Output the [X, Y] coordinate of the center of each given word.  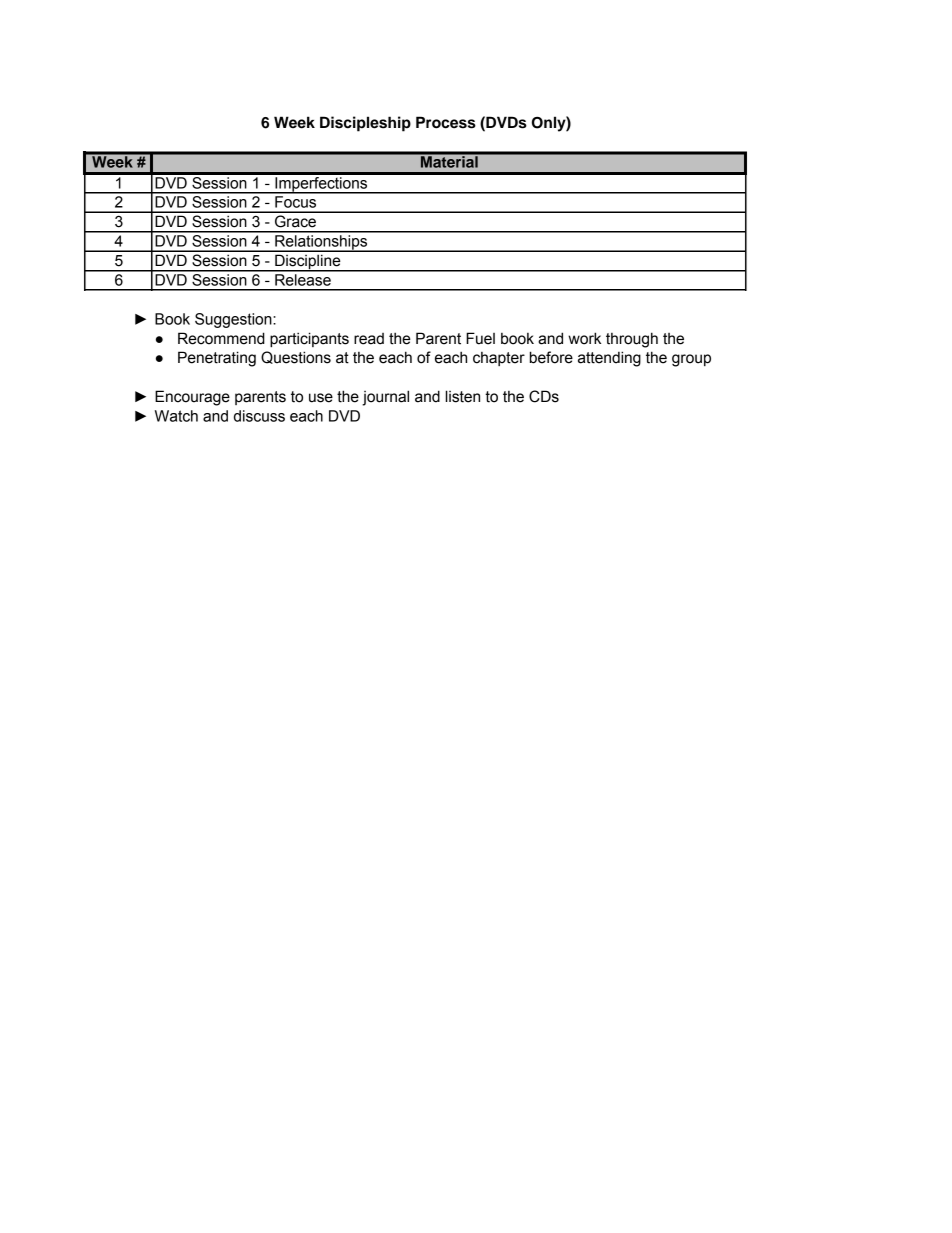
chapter [499, 359]
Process [446, 122]
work [584, 338]
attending [609, 359]
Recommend [221, 338]
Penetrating [217, 359]
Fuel [480, 338]
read [369, 339]
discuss [259, 416]
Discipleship [365, 124]
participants [309, 339]
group [691, 360]
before [551, 357]
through [632, 340]
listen [463, 396]
